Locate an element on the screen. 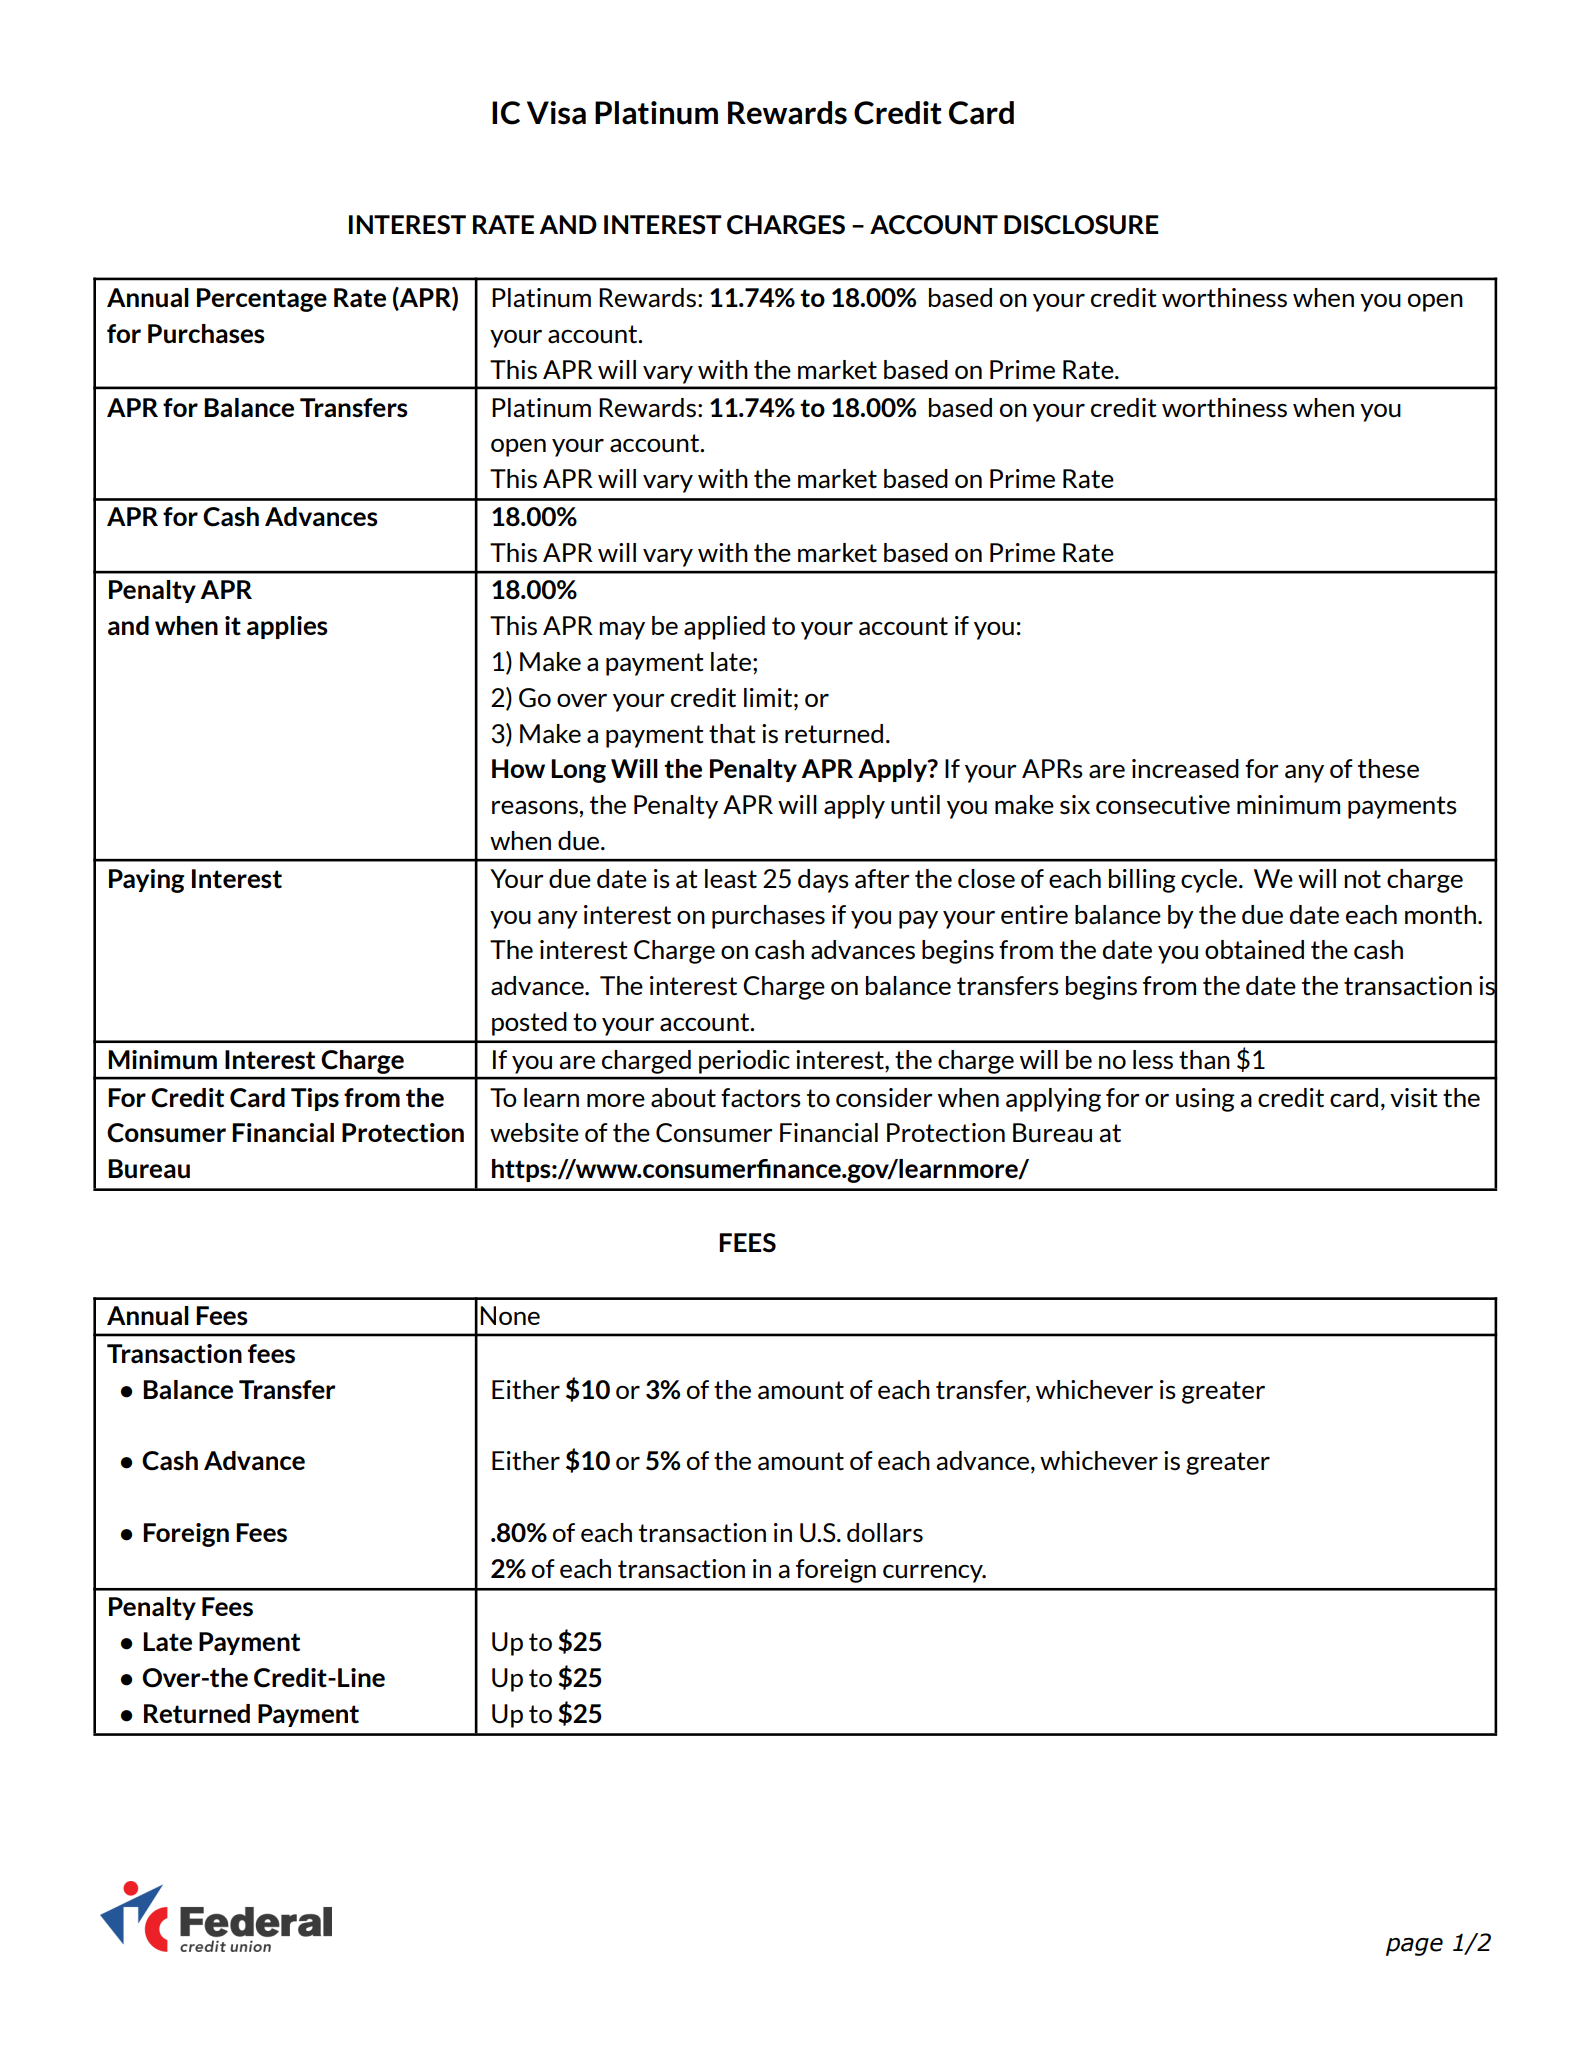 The width and height of the screenshot is (1588, 2055). page is located at coordinates (1414, 1947).
